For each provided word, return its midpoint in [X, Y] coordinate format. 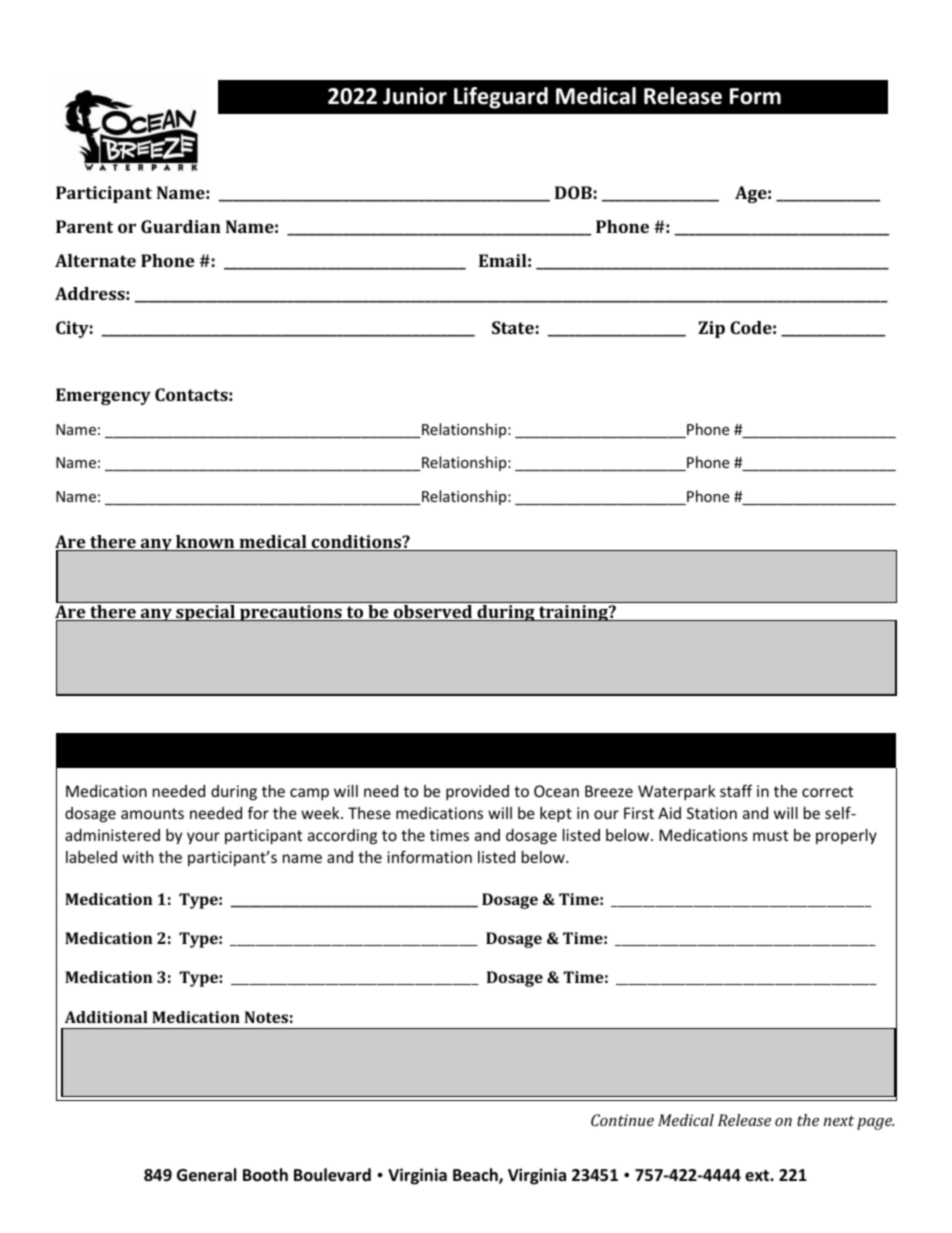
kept [556, 814]
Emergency [103, 396]
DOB [573, 192]
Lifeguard [501, 98]
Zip [711, 329]
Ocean [556, 791]
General [206, 1175]
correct [827, 791]
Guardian [181, 226]
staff [736, 790]
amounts [152, 813]
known [205, 543]
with [137, 857]
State [513, 327]
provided [477, 792]
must [770, 835]
